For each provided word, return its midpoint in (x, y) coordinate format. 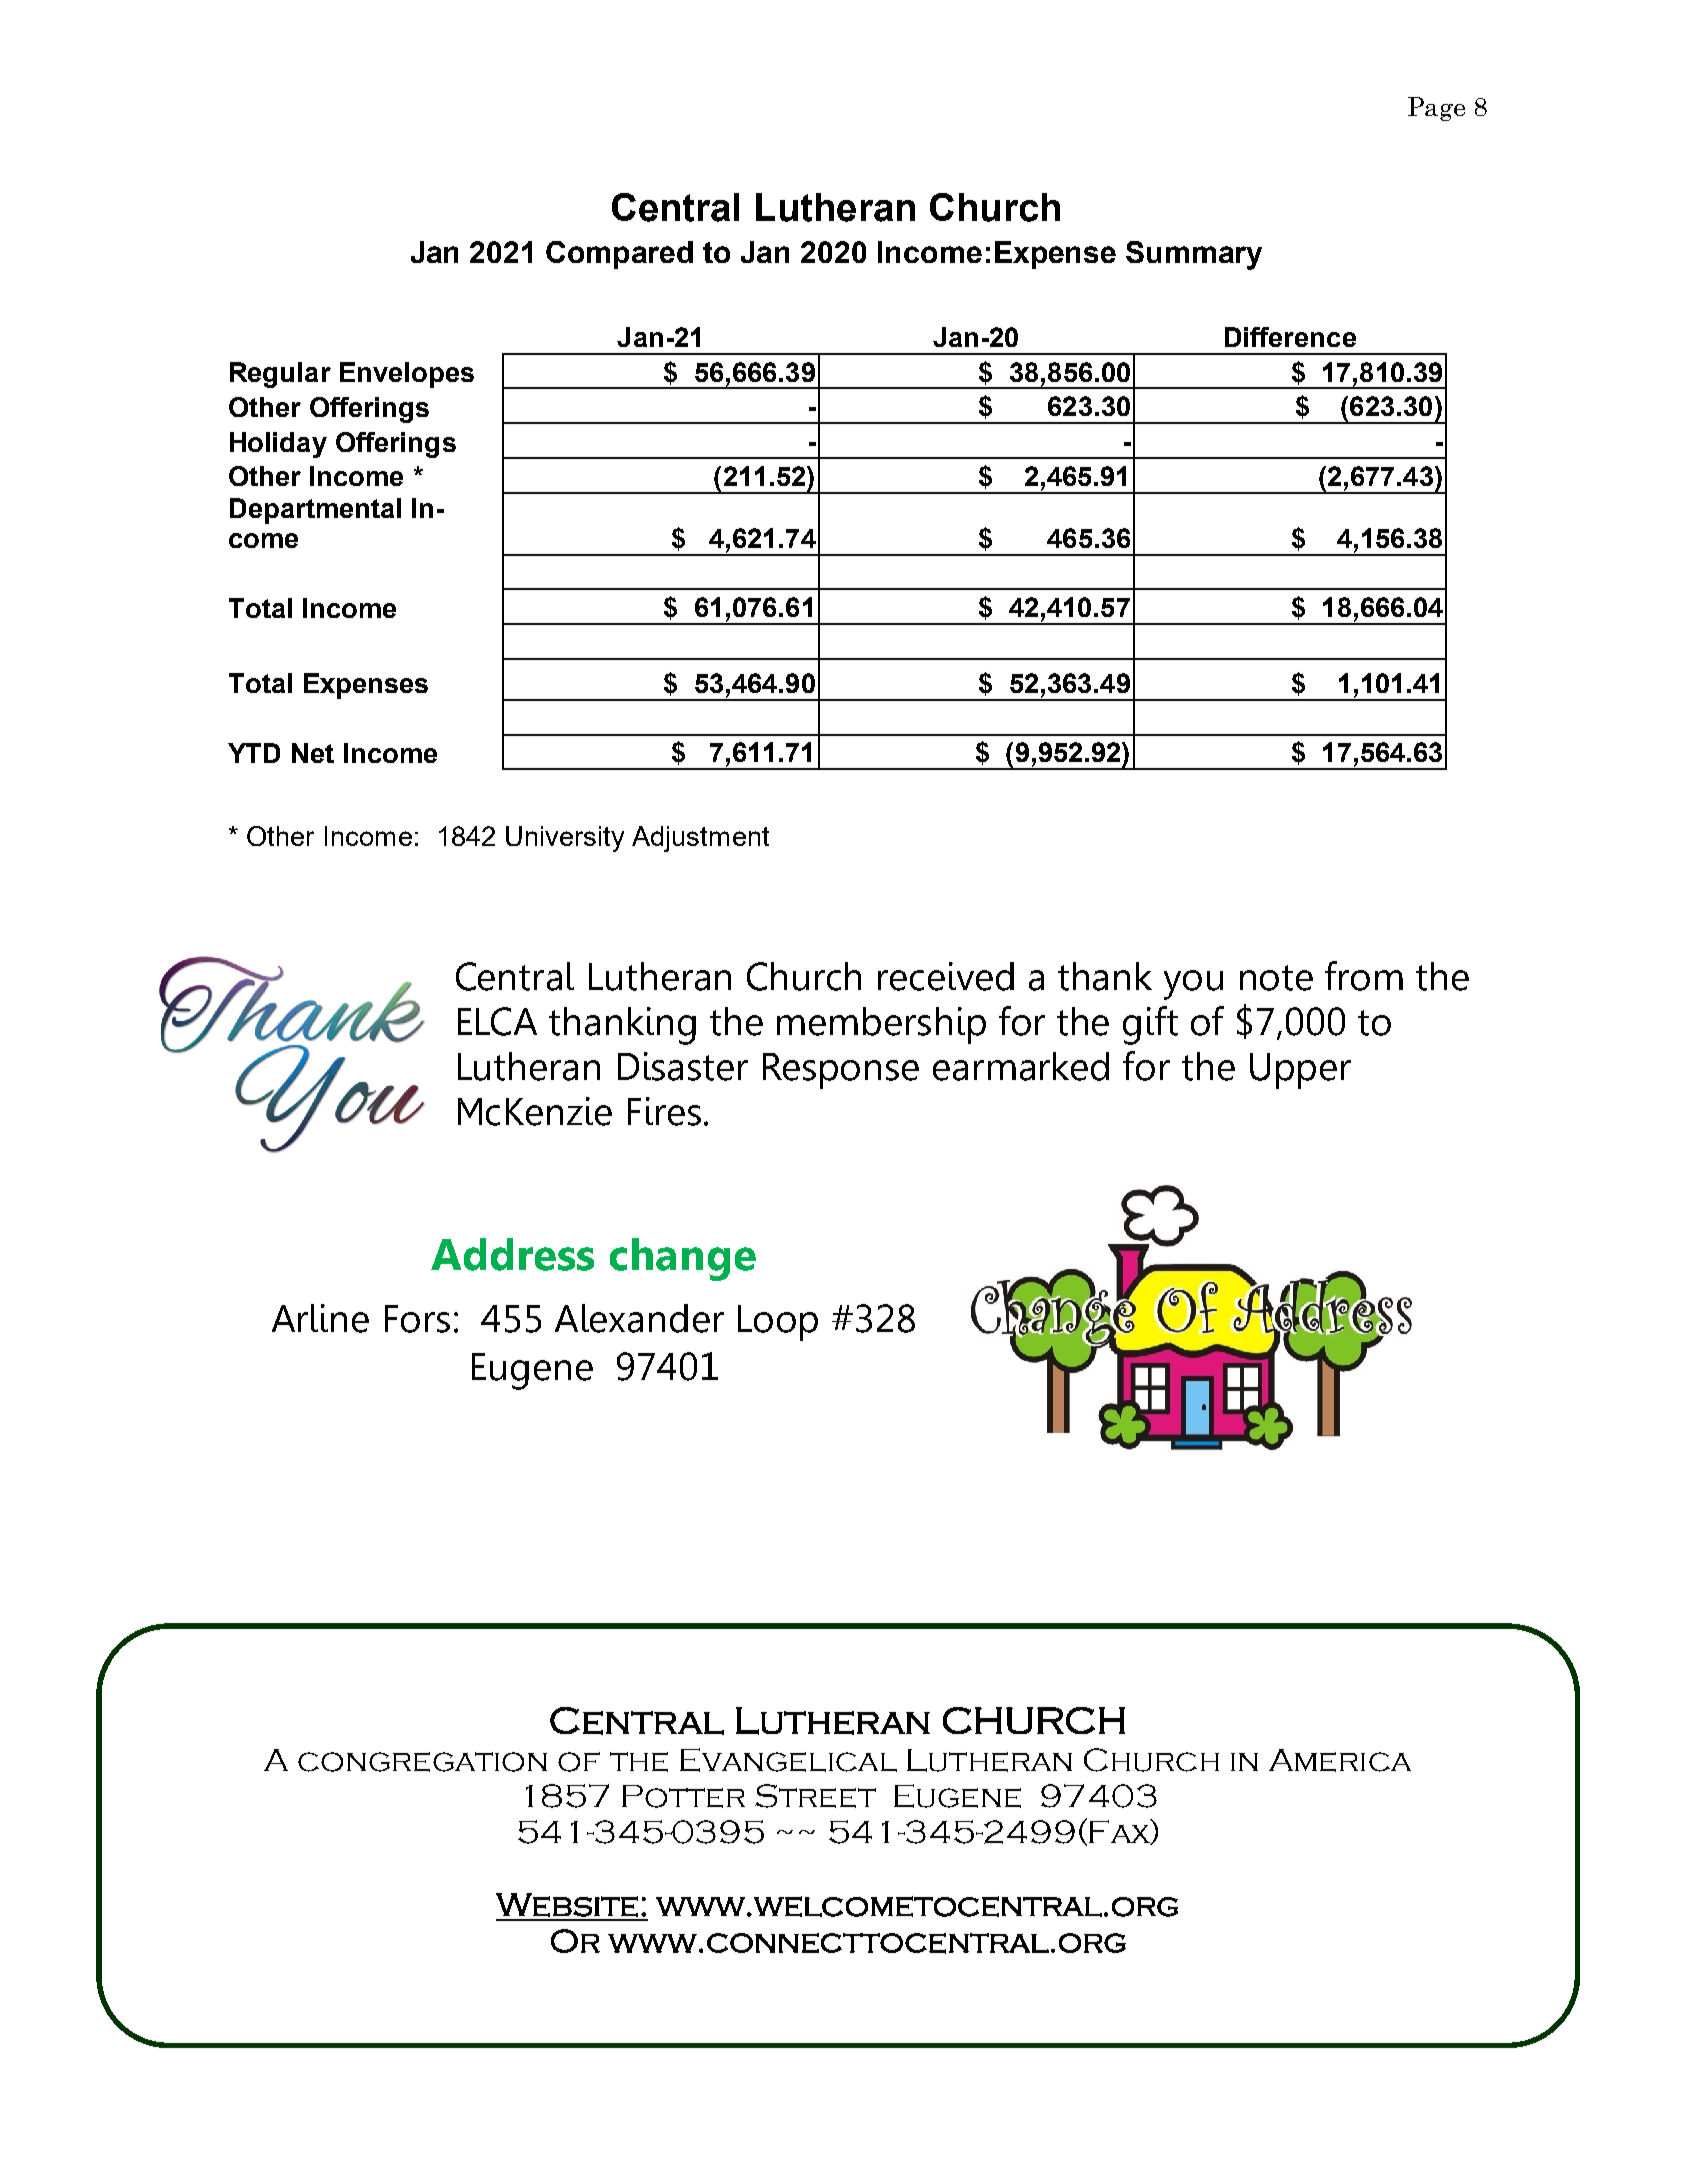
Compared (619, 255)
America (1340, 1760)
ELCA (497, 1021)
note (1276, 978)
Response (841, 1071)
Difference (1290, 337)
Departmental (315, 511)
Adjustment (700, 839)
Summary (1194, 255)
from (1364, 976)
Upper (1300, 1071)
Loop (778, 1323)
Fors (417, 1319)
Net (313, 753)
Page (1436, 109)
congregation (422, 1762)
